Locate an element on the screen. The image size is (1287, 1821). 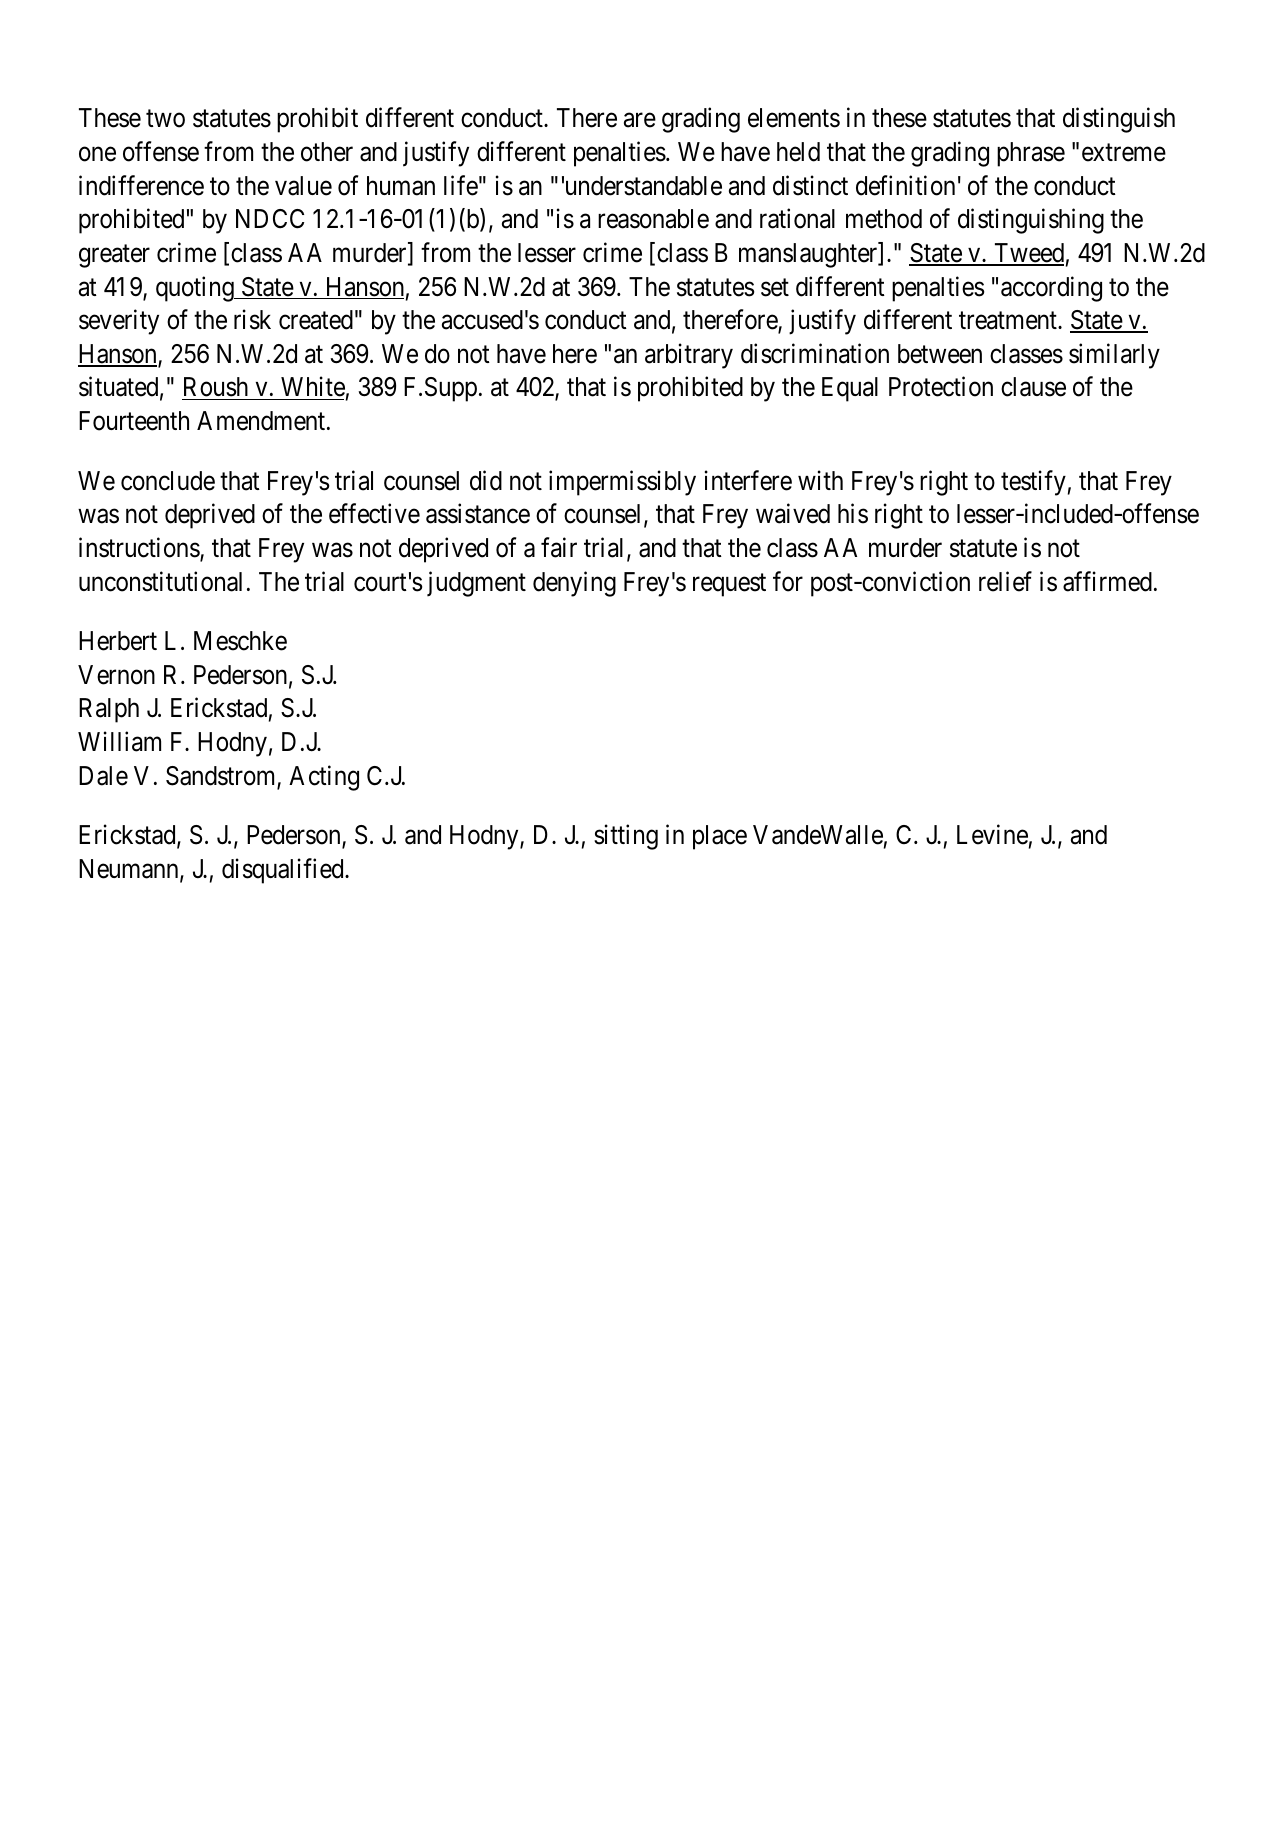
treatment is located at coordinates (1009, 321).
